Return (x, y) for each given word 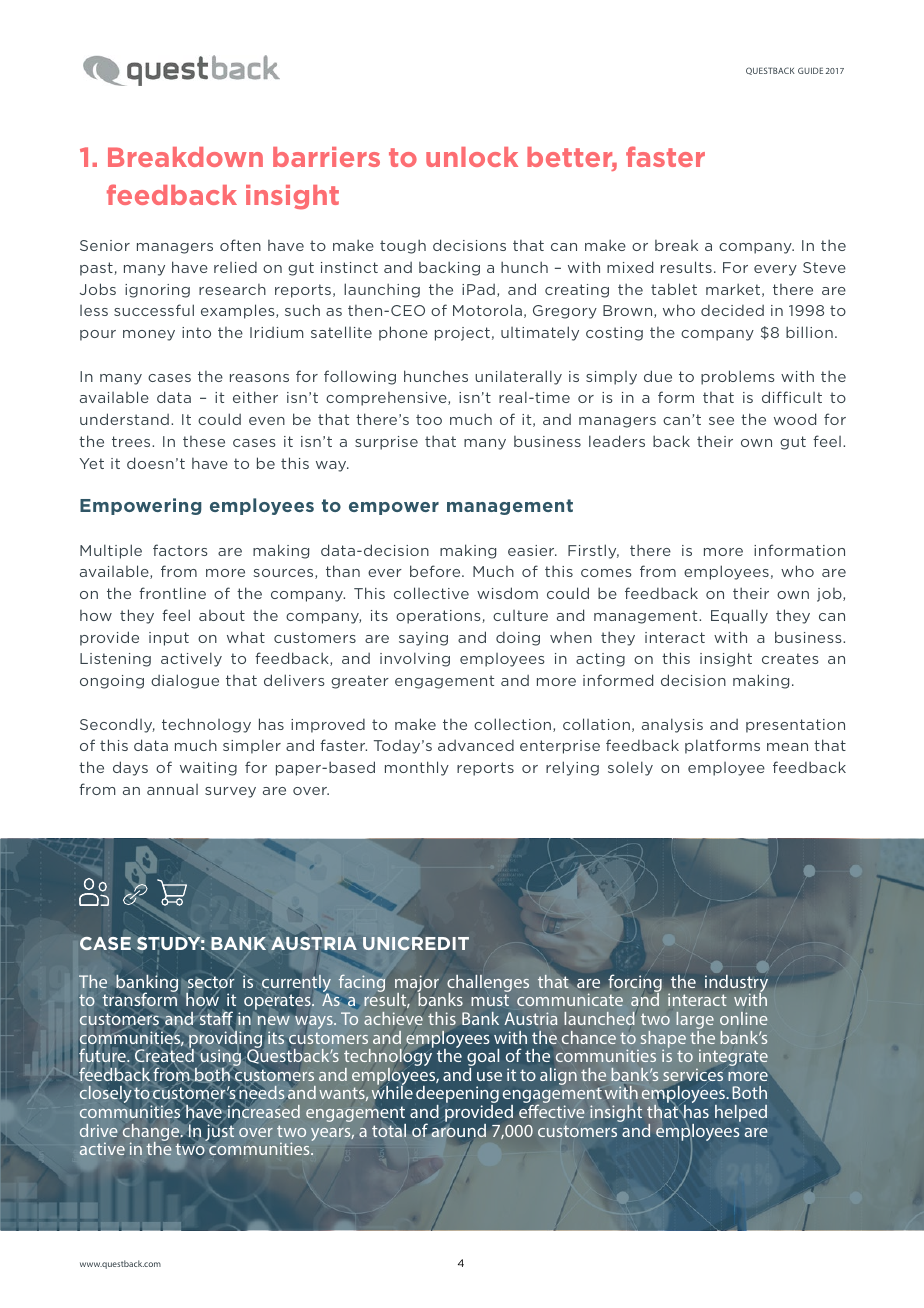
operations (439, 617)
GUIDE (810, 70)
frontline (172, 593)
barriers (326, 157)
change (152, 1134)
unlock (472, 157)
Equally (739, 616)
